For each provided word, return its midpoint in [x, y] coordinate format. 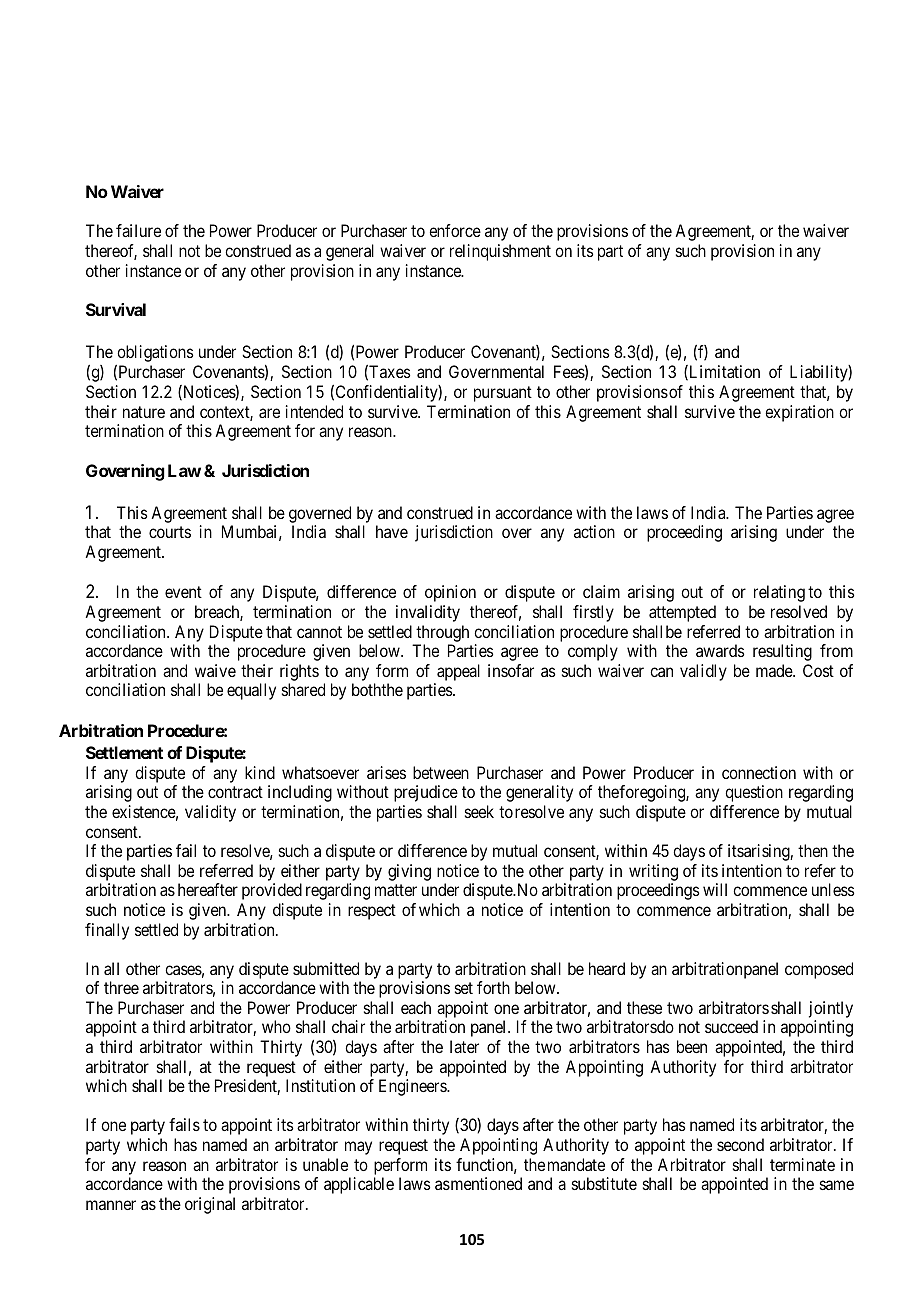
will [715, 889]
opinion [450, 593]
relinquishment [500, 252]
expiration [799, 413]
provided [272, 891]
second [740, 1144]
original [210, 1205]
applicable [359, 1185]
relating [779, 593]
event [183, 592]
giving [409, 872]
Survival [116, 309]
